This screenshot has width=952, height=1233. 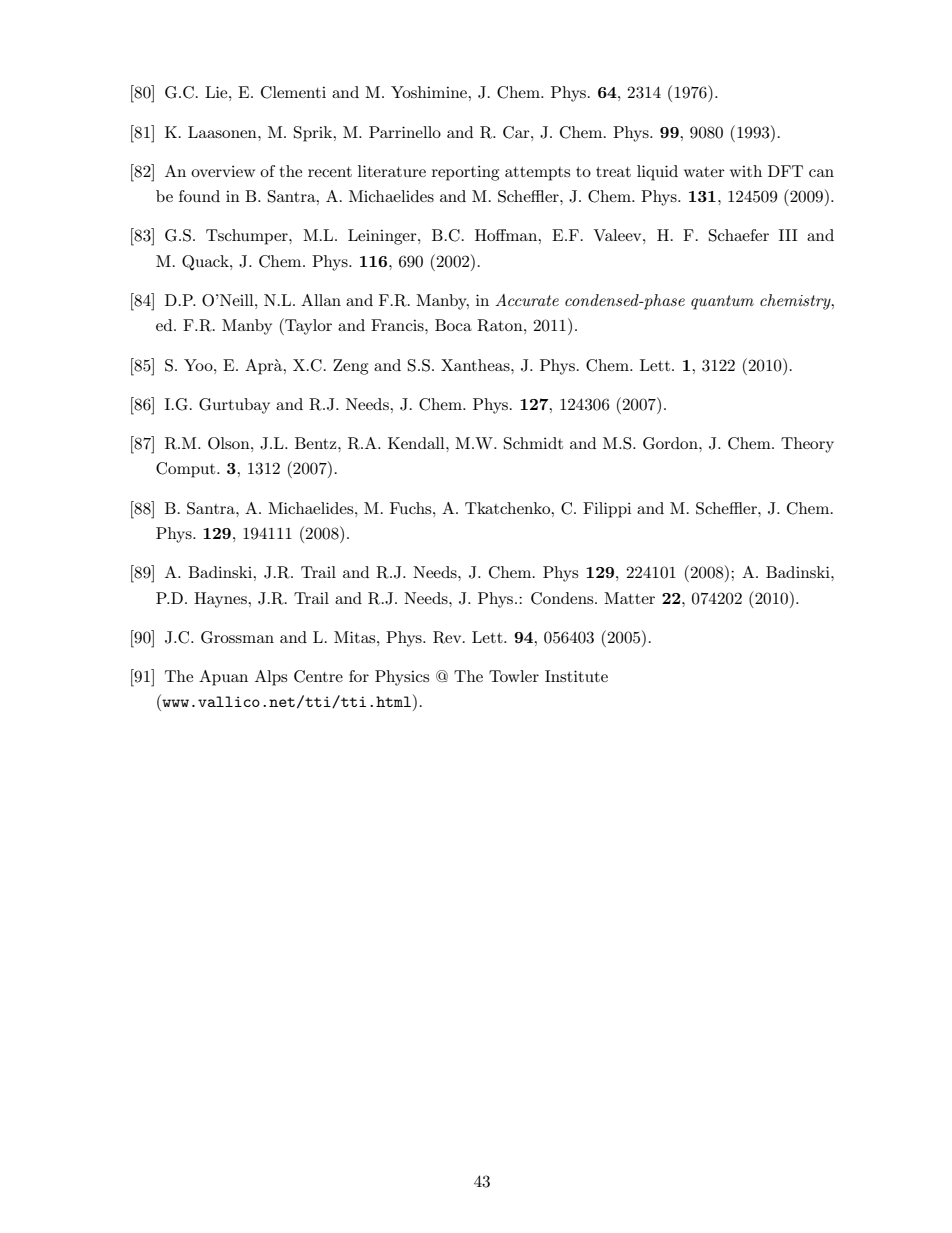 I want to click on Rev, so click(x=448, y=637).
